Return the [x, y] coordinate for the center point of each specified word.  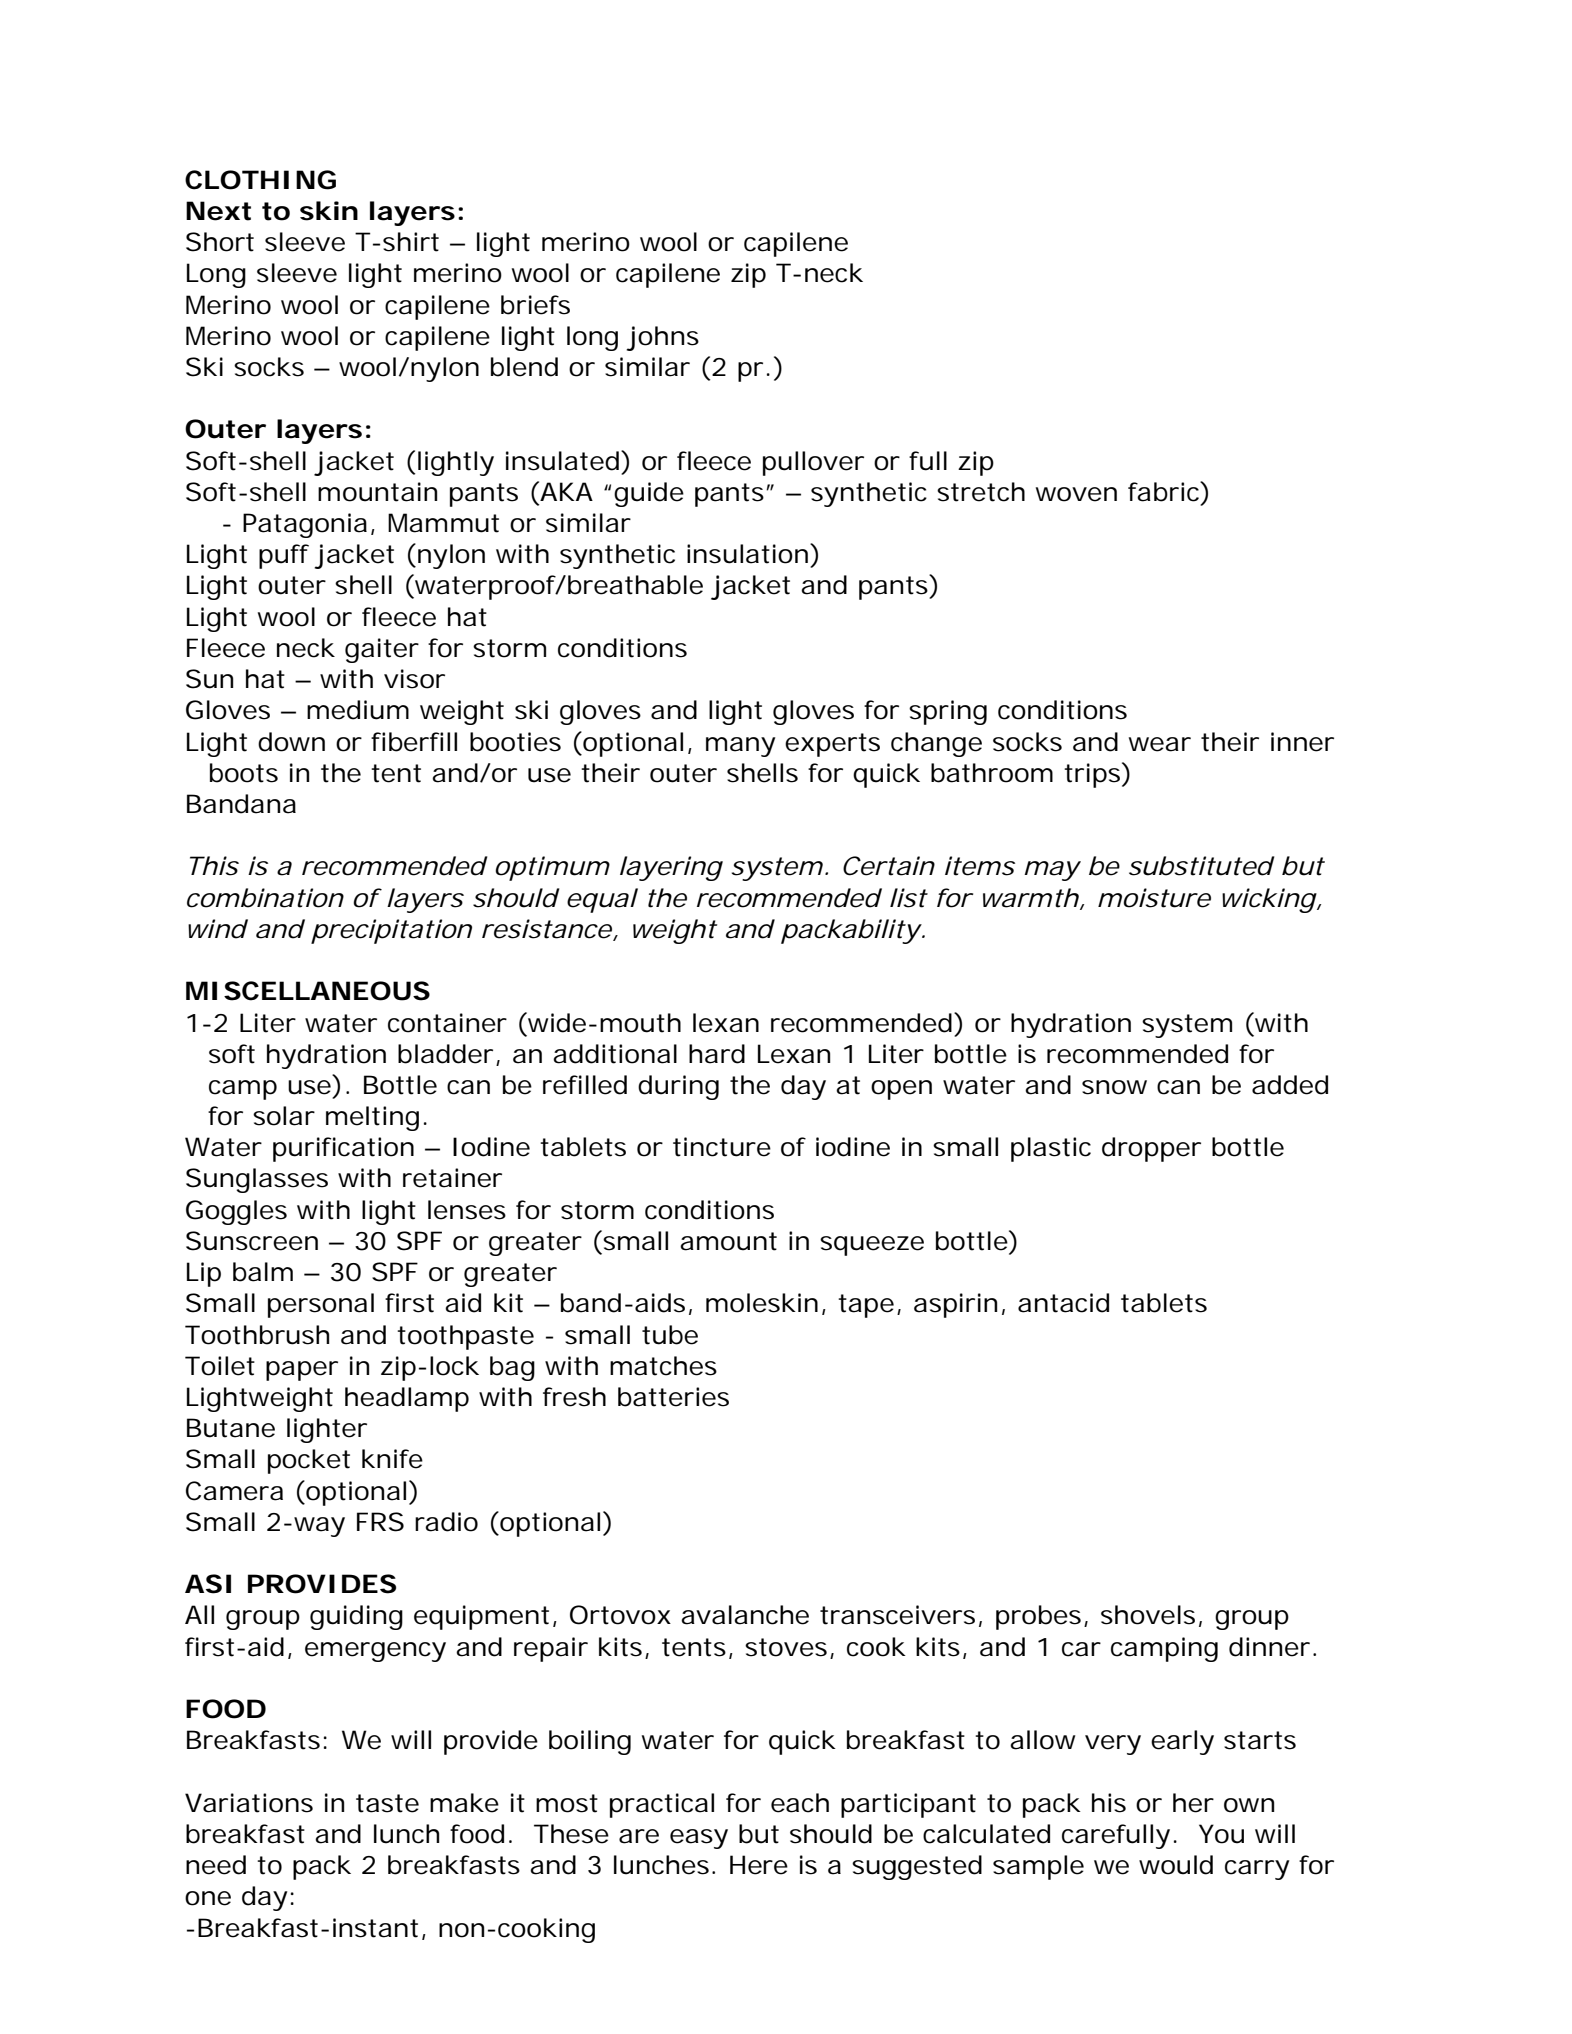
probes [1038, 1617]
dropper [1151, 1149]
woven [1076, 494]
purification [343, 1149]
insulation [747, 554]
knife [392, 1459]
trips [1093, 775]
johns [662, 338]
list [909, 898]
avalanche [745, 1615]
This [214, 866]
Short [220, 242]
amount [728, 1241]
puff [284, 556]
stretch [981, 492]
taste [387, 1803]
